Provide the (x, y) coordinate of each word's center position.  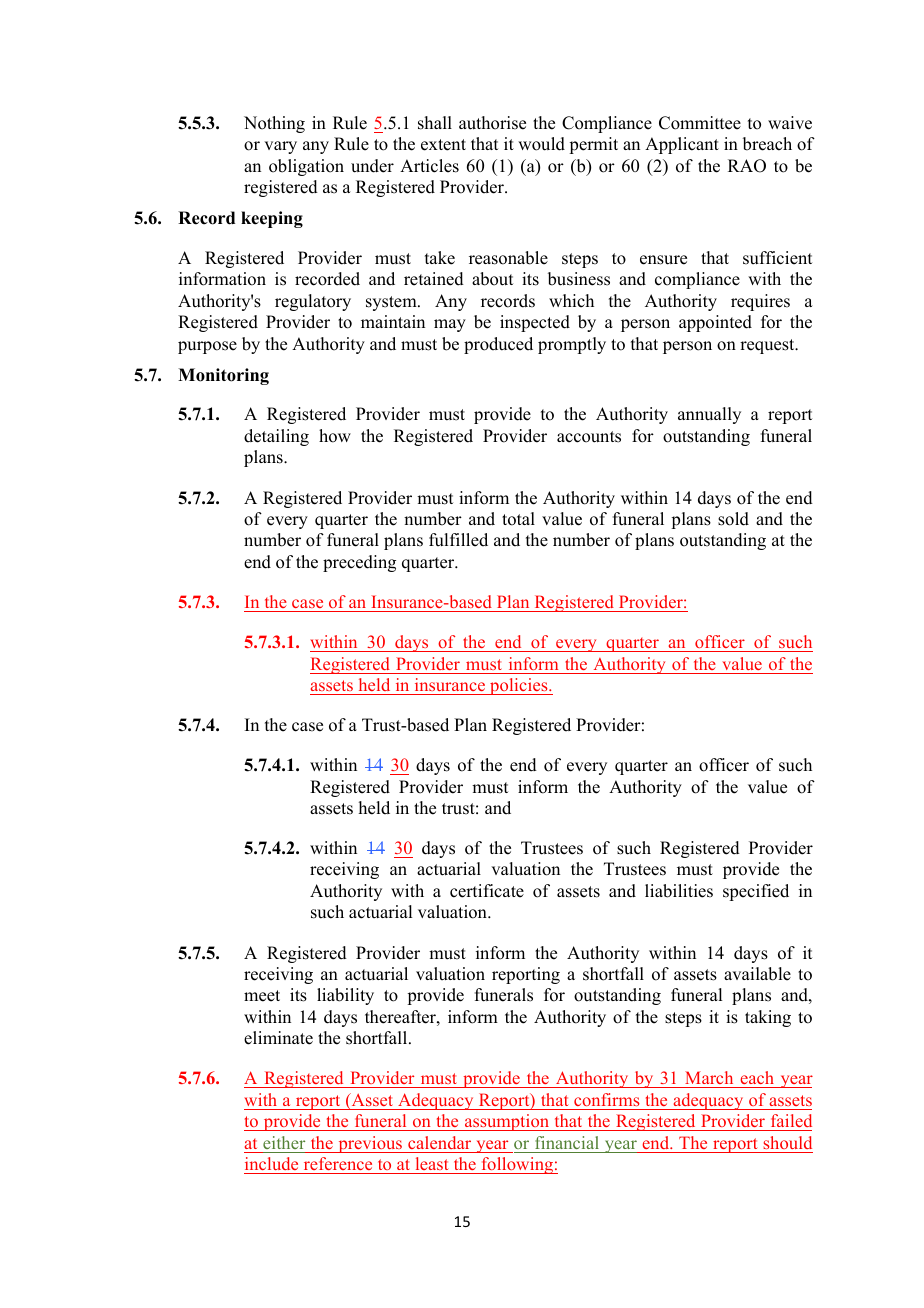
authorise (492, 123)
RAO (747, 166)
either (284, 1142)
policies (519, 686)
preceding (359, 563)
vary (280, 147)
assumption (507, 1122)
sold (733, 519)
